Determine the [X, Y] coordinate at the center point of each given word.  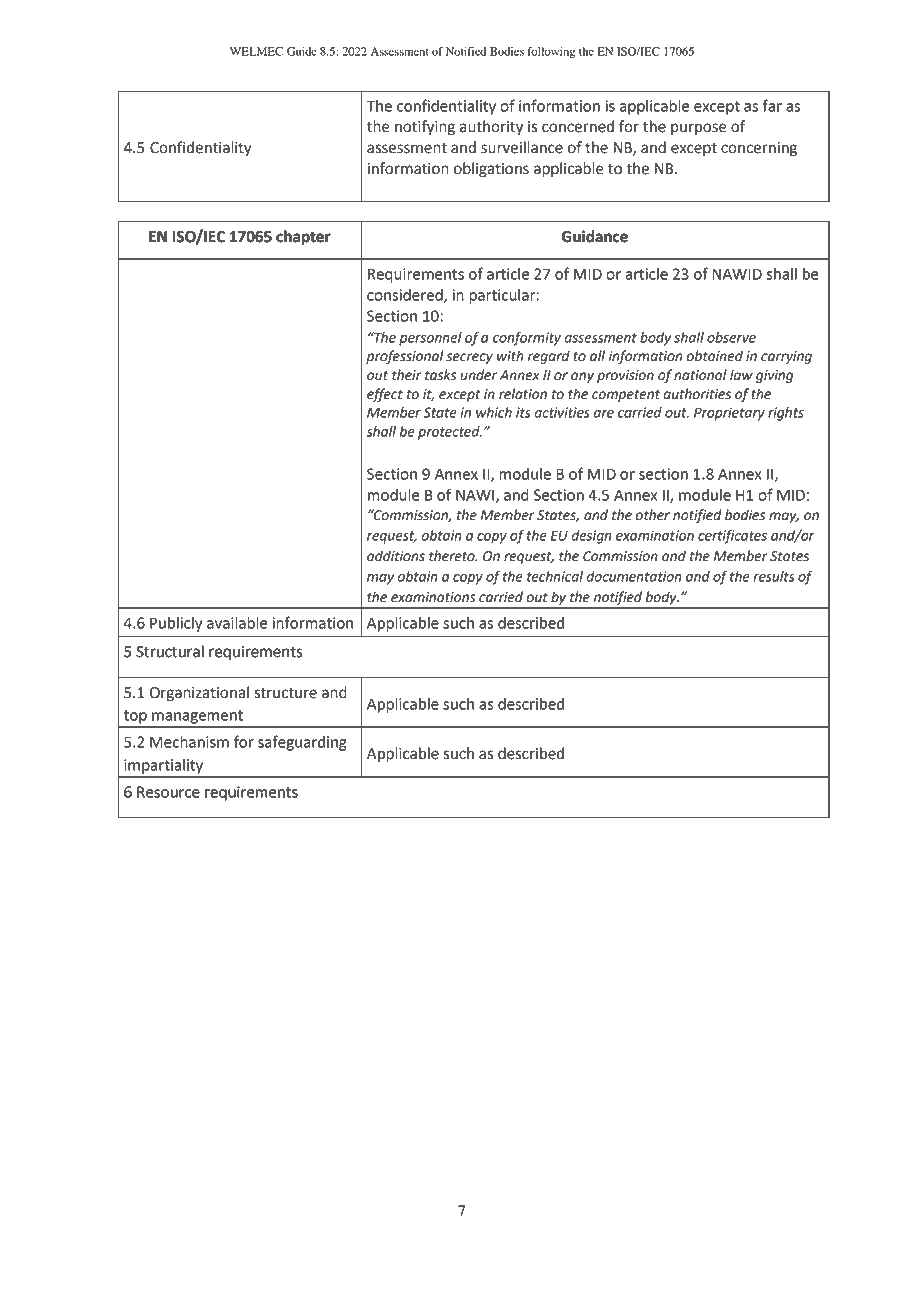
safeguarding [302, 743]
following [551, 53]
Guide [302, 51]
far [772, 105]
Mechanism [189, 742]
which [494, 412]
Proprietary [729, 414]
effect [385, 395]
